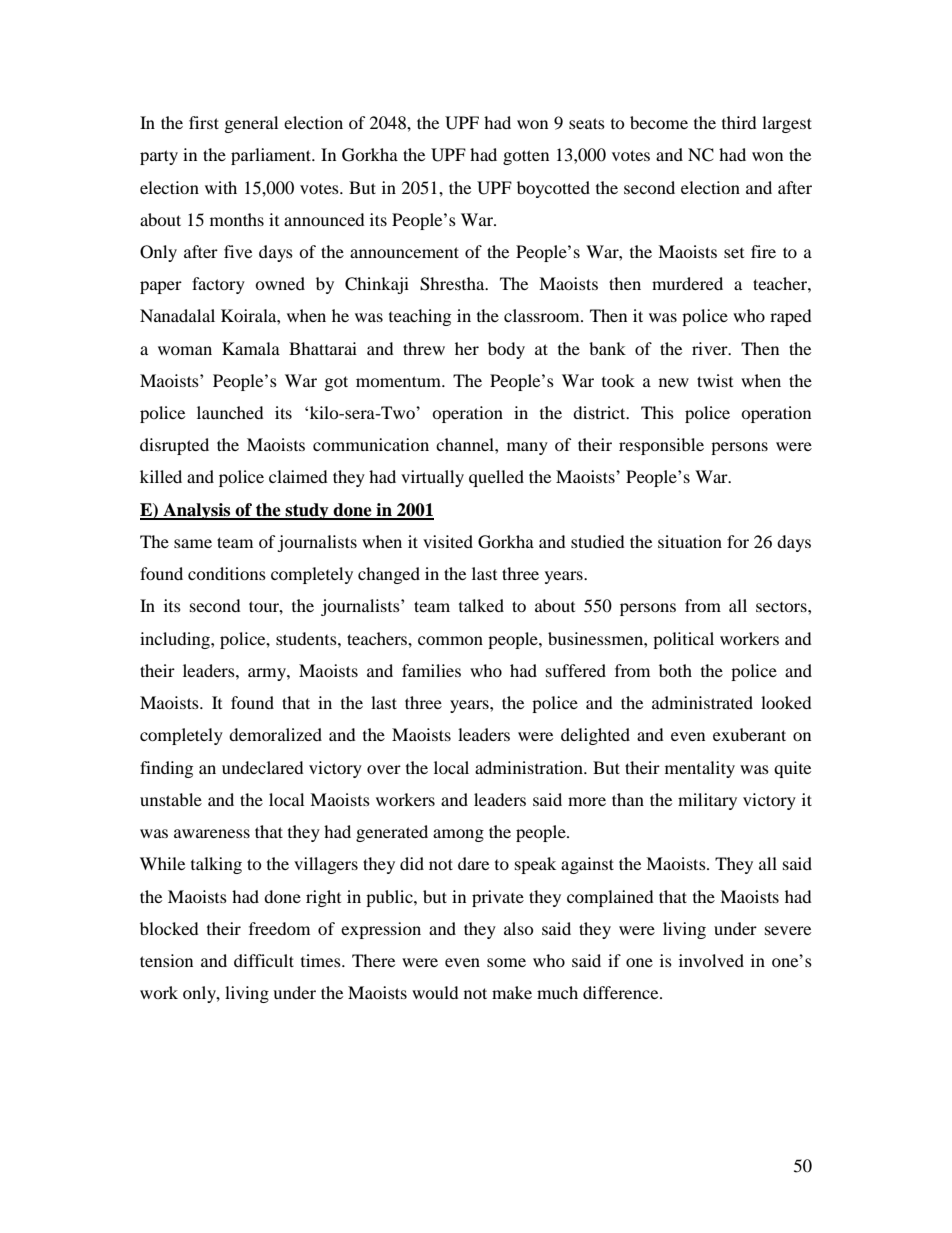 This screenshot has height=1233, width=952. Describe the element at coordinates (450, 640) in the screenshot. I see `common` at that location.
